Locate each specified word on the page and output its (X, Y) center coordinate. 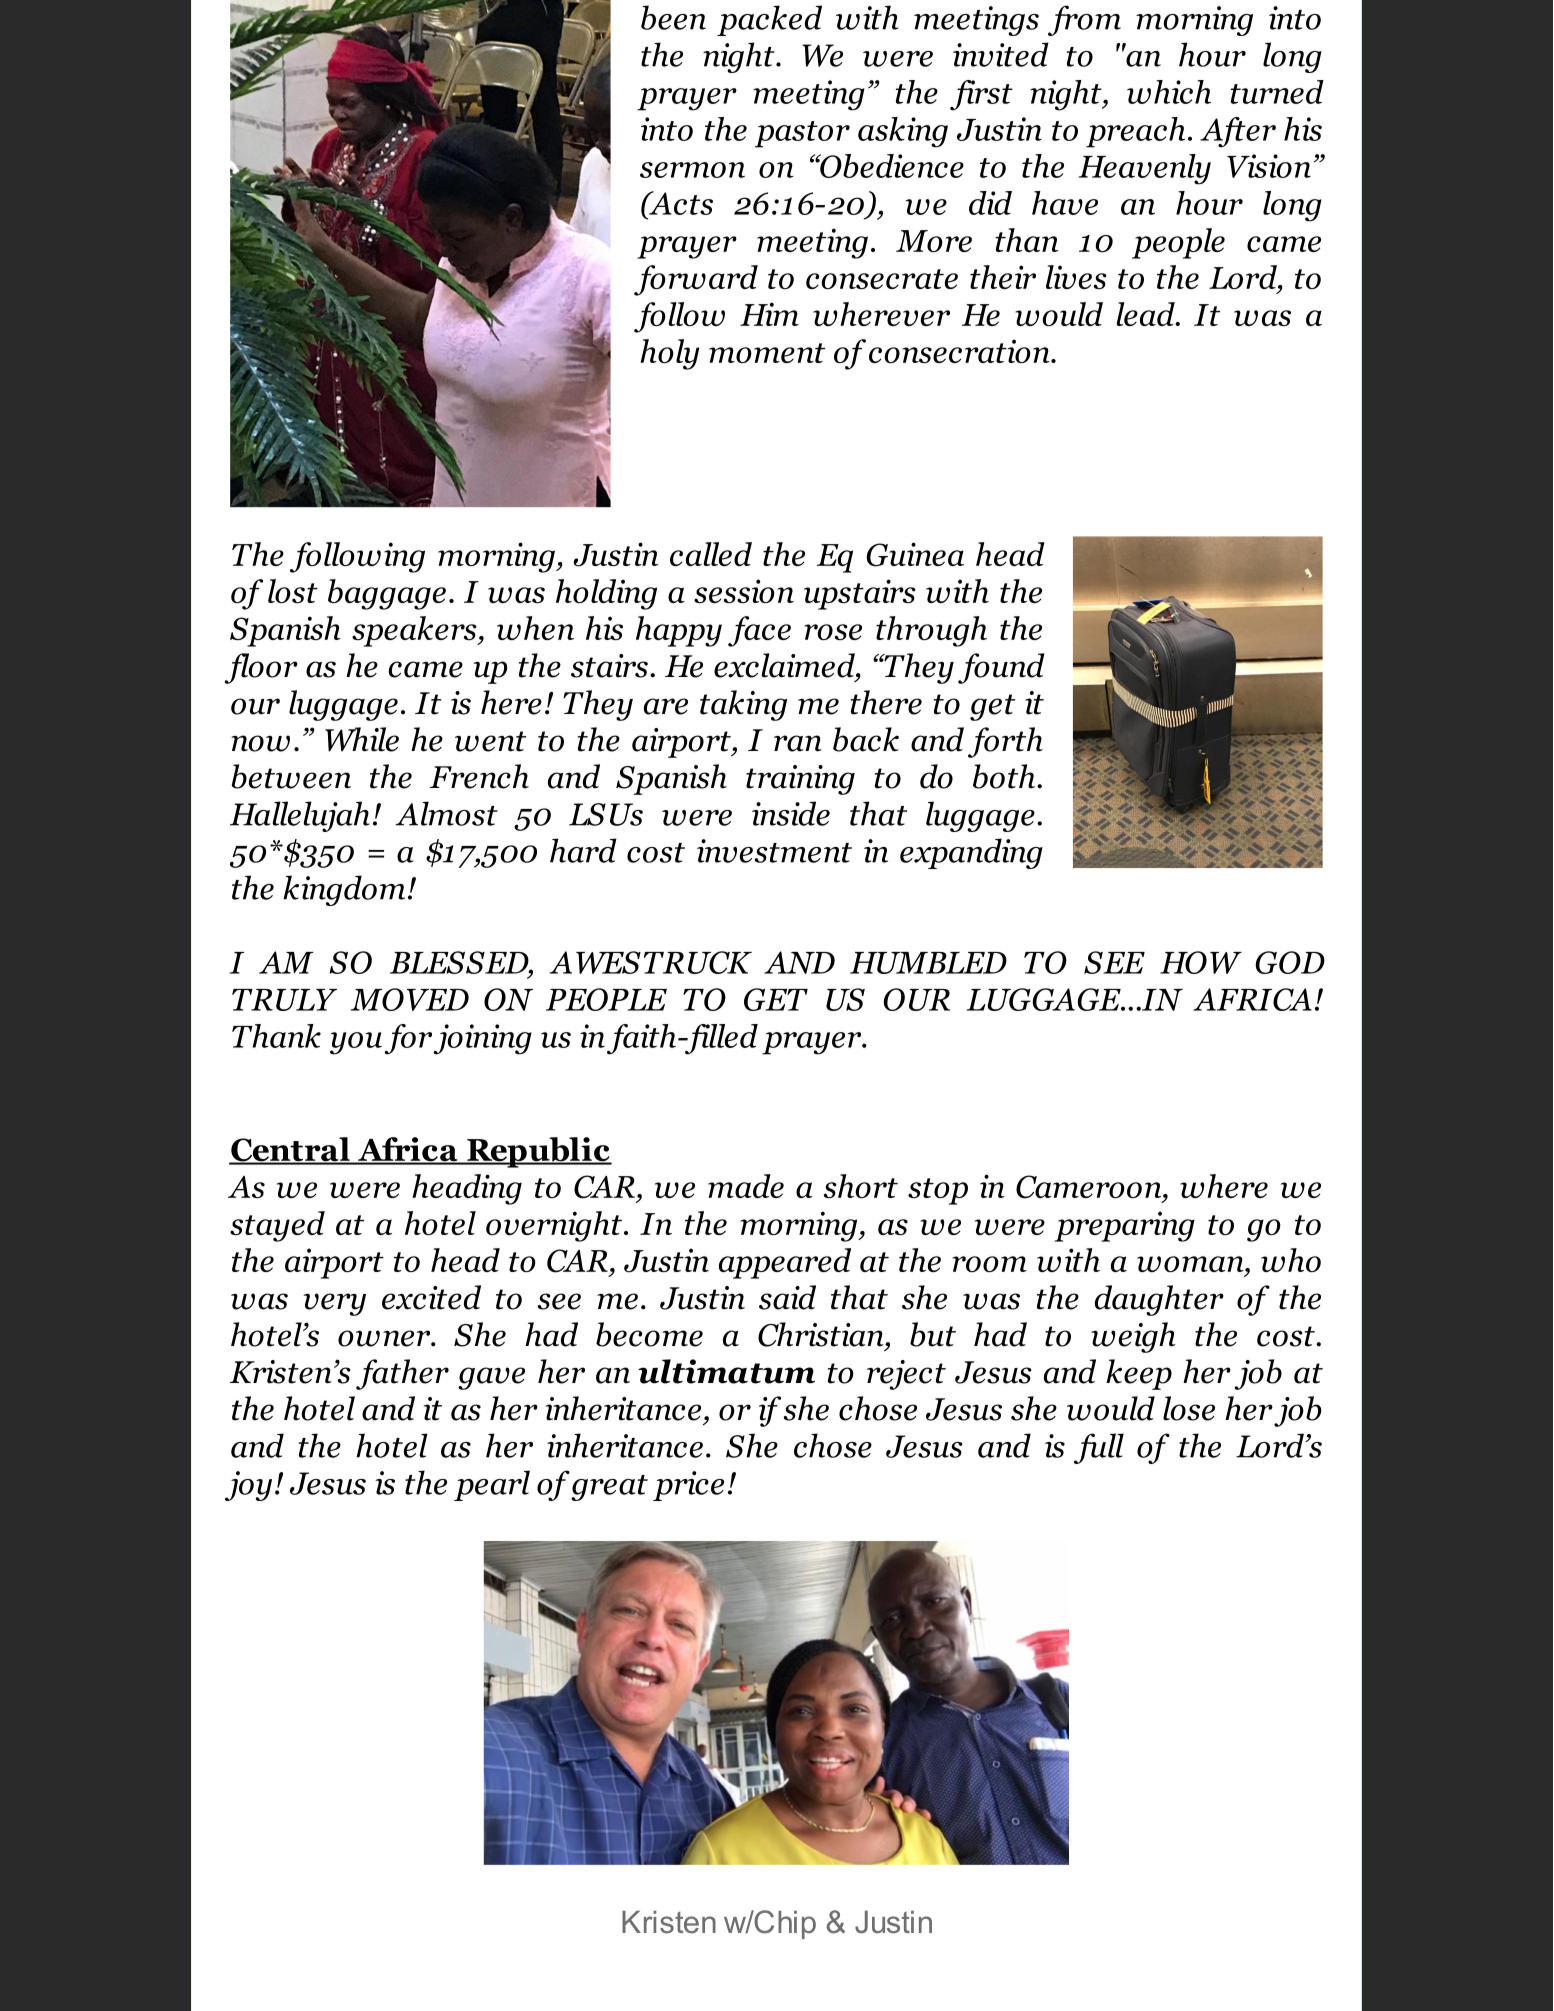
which (1169, 92)
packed (769, 20)
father (402, 1374)
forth (1005, 742)
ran (798, 743)
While (362, 739)
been (673, 17)
